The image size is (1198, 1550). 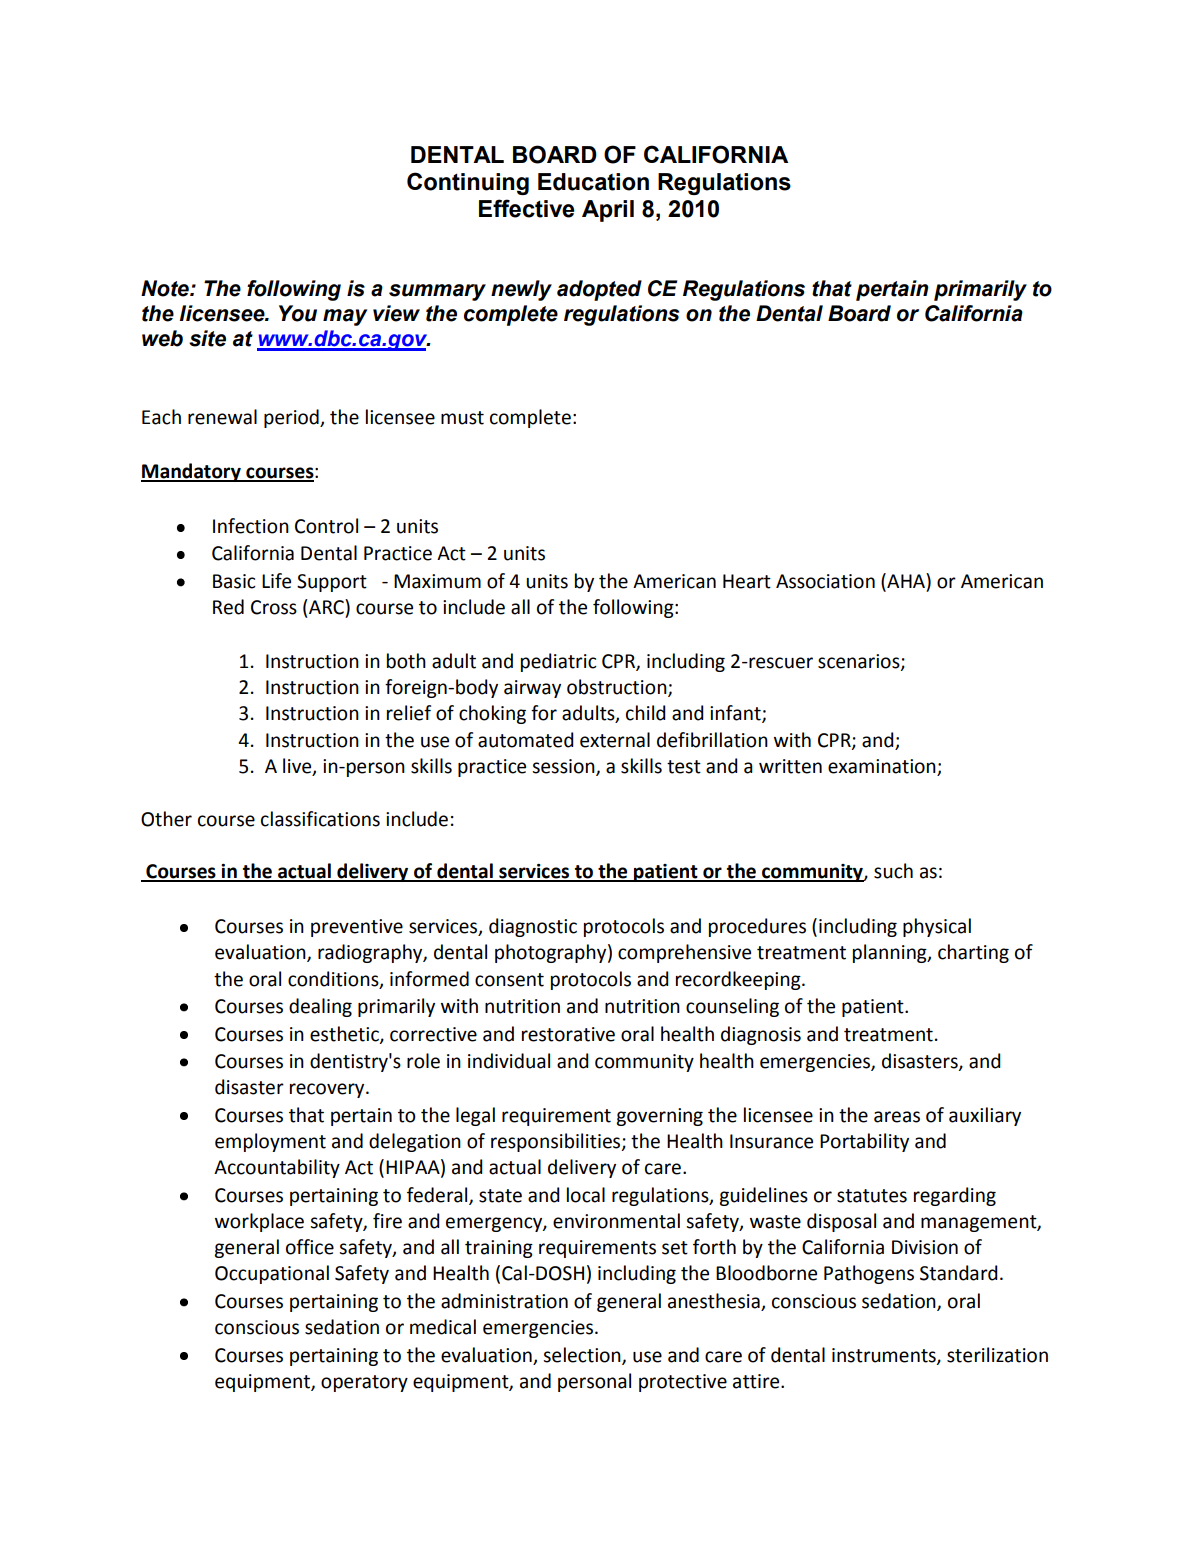 What do you see at coordinates (166, 288) in the document?
I see `Note` at bounding box center [166, 288].
